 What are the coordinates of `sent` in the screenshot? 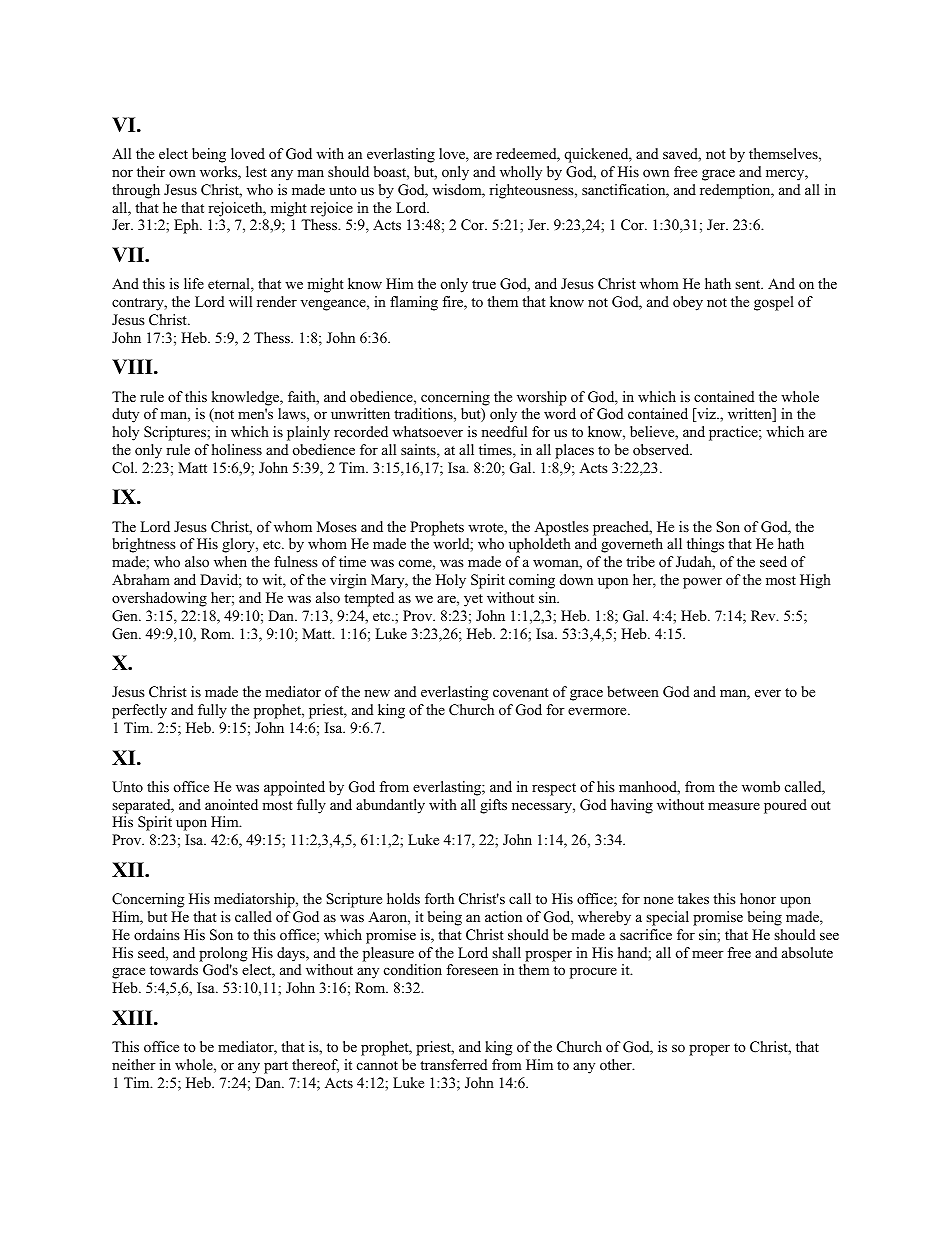 It's located at (749, 284).
